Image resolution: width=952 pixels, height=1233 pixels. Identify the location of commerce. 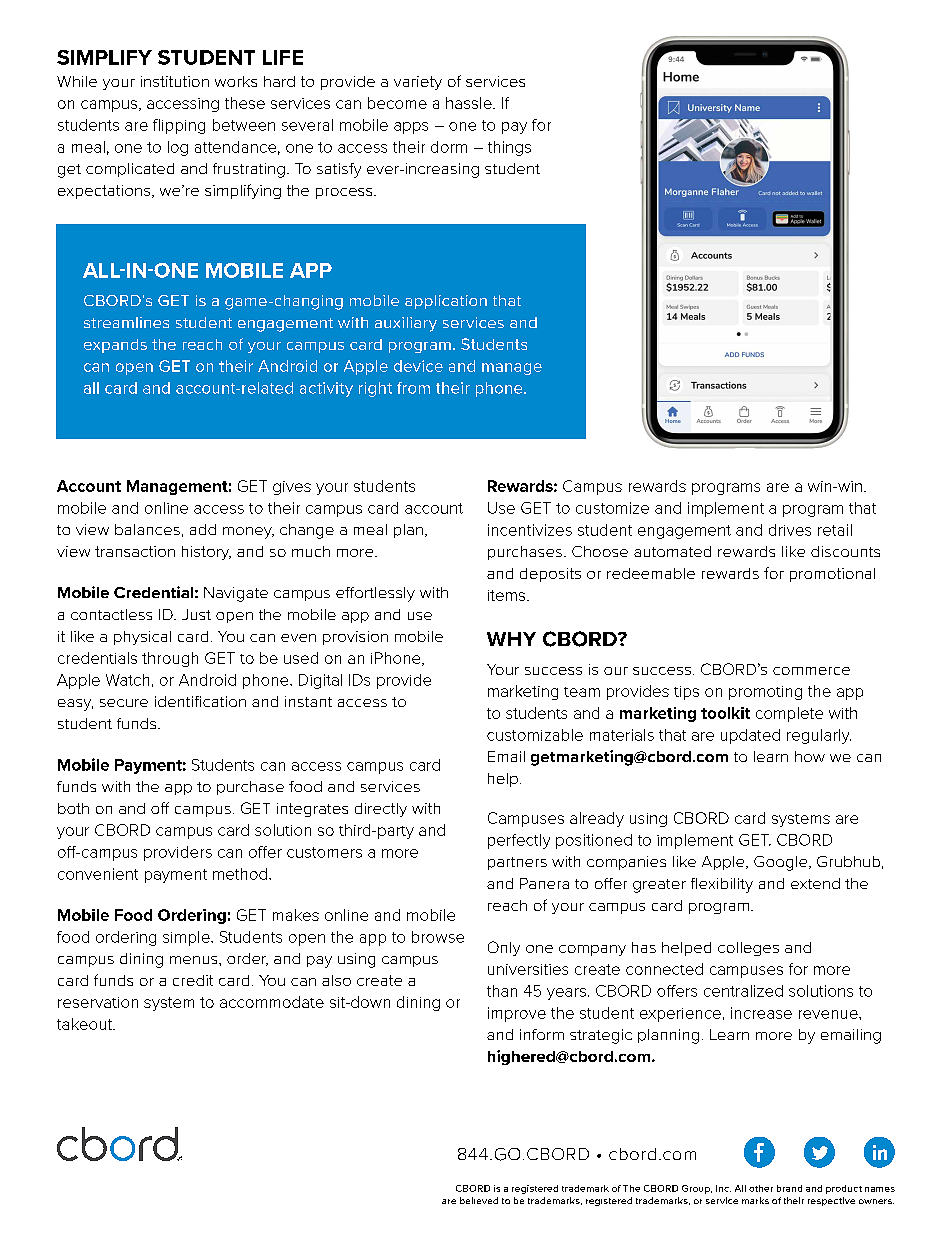
(811, 671).
